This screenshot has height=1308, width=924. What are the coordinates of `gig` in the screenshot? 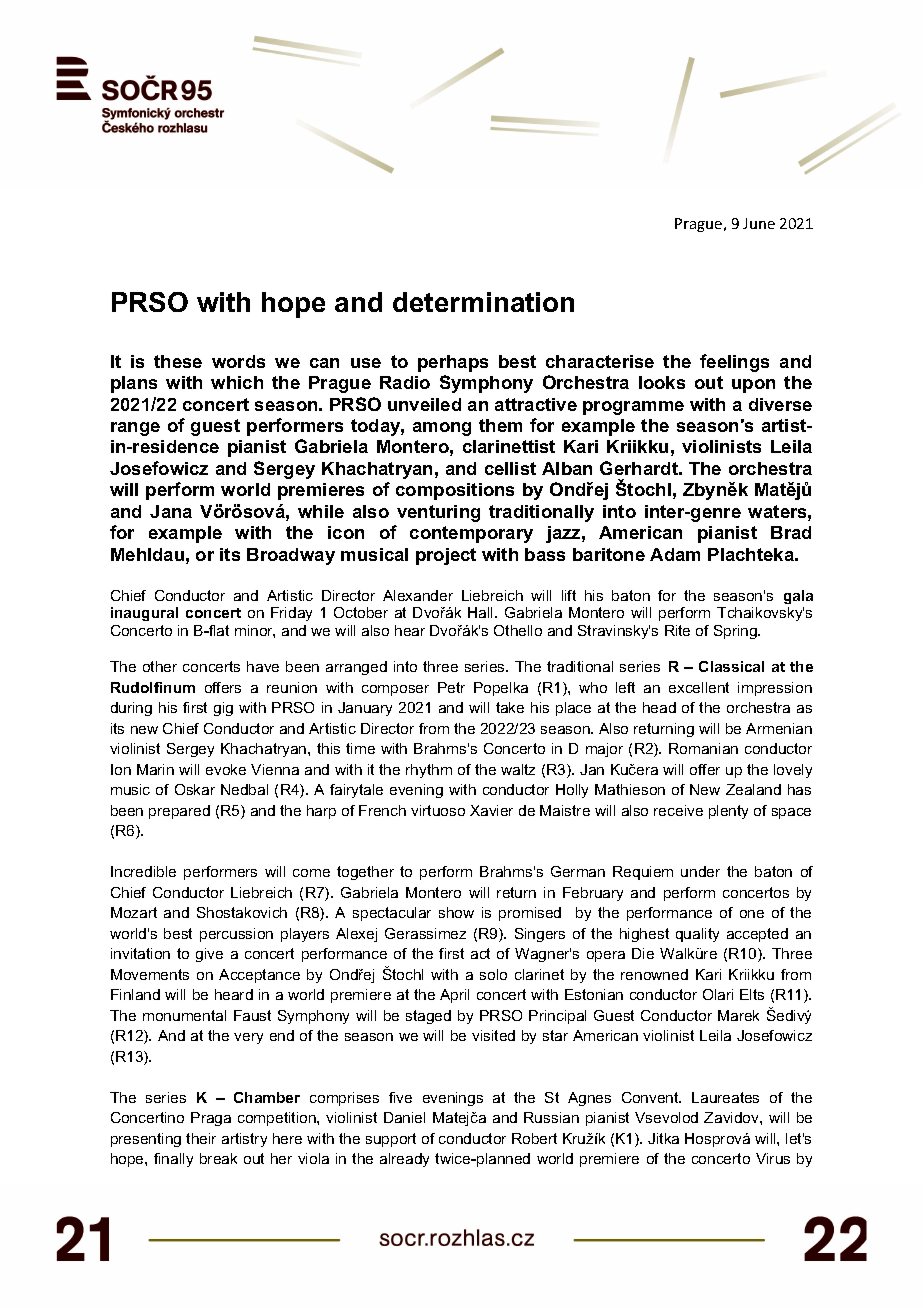 It's located at (223, 709).
